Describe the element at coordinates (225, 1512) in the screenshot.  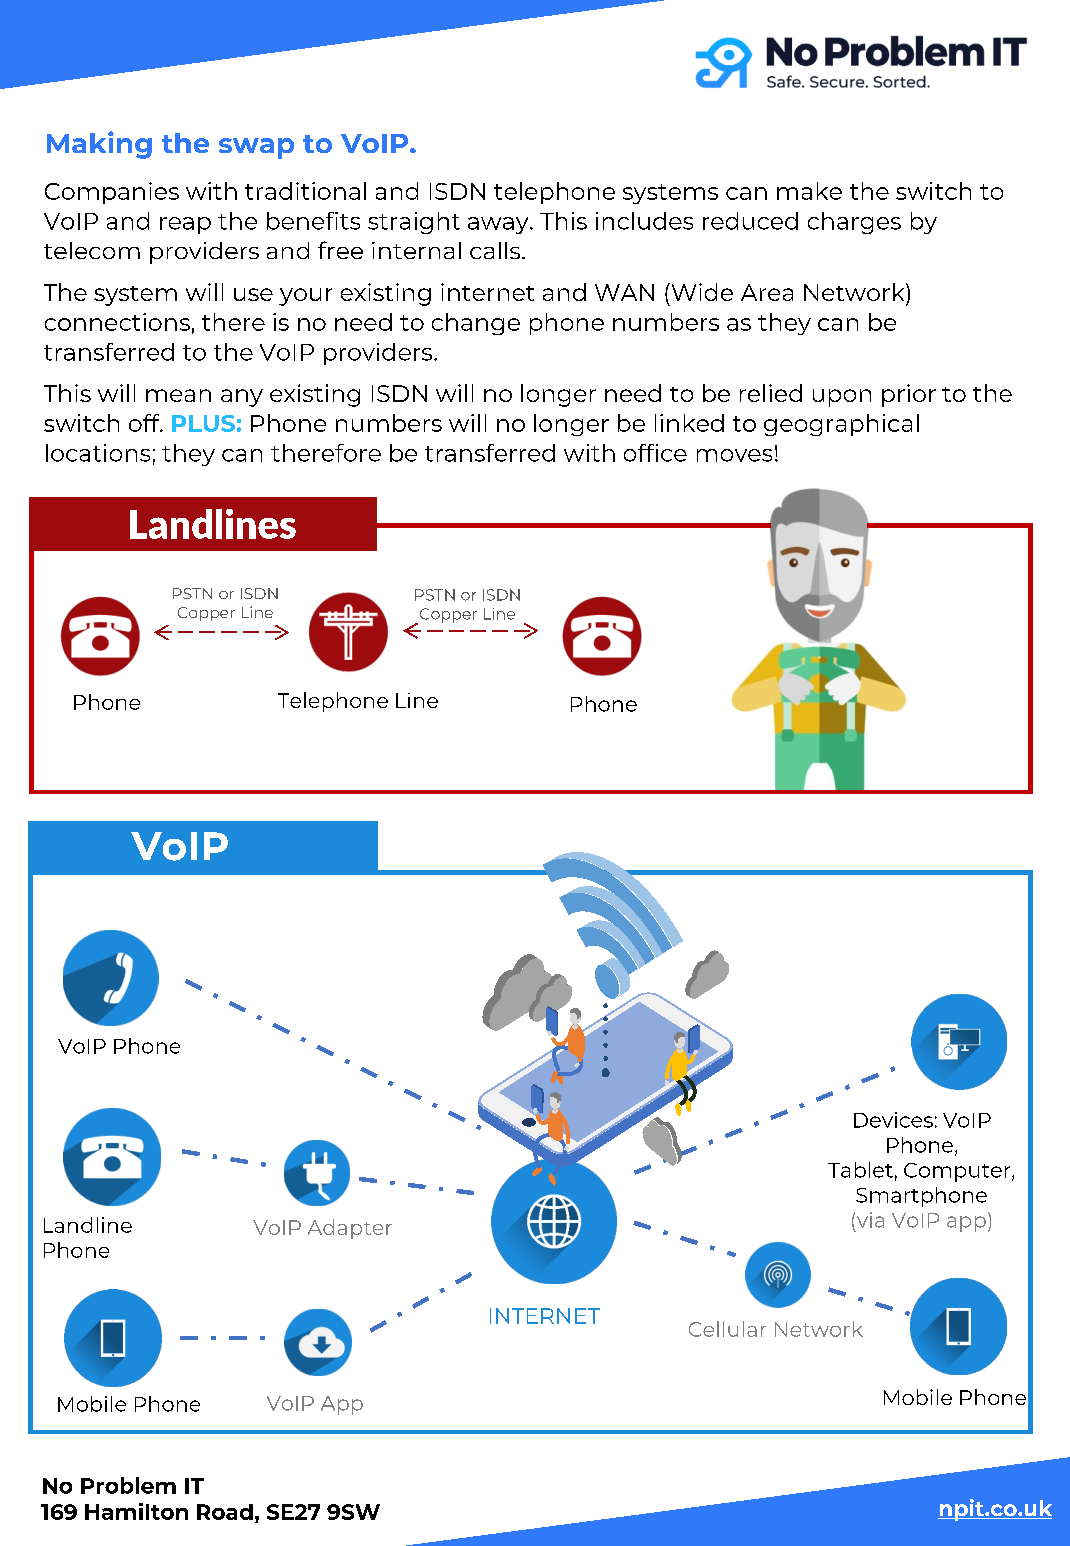
I see `Road` at that location.
